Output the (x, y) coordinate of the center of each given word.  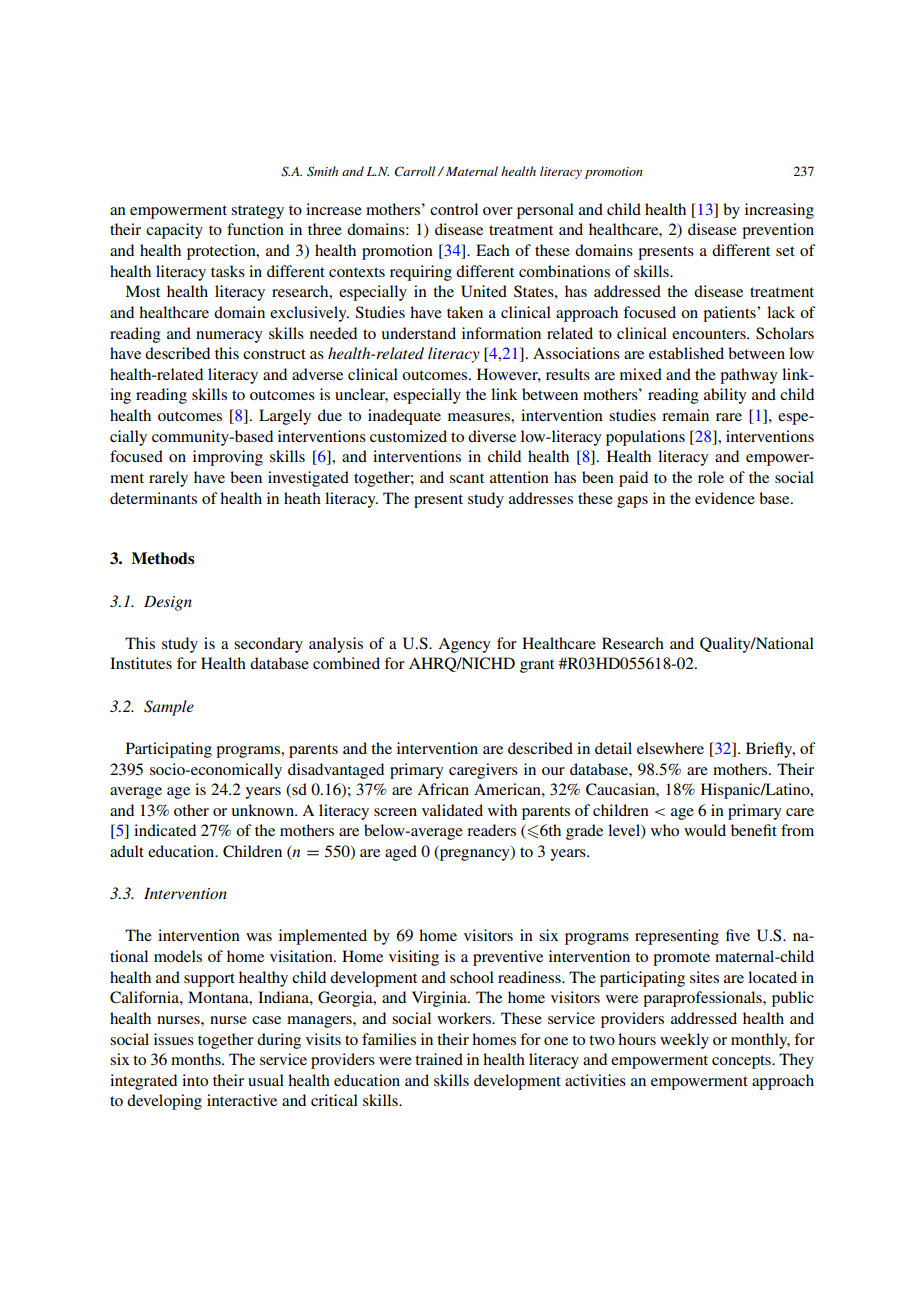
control (454, 209)
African (443, 789)
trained (439, 1059)
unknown (263, 810)
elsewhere (670, 748)
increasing (779, 211)
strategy (257, 212)
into (195, 1080)
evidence (725, 498)
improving (228, 458)
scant (467, 478)
